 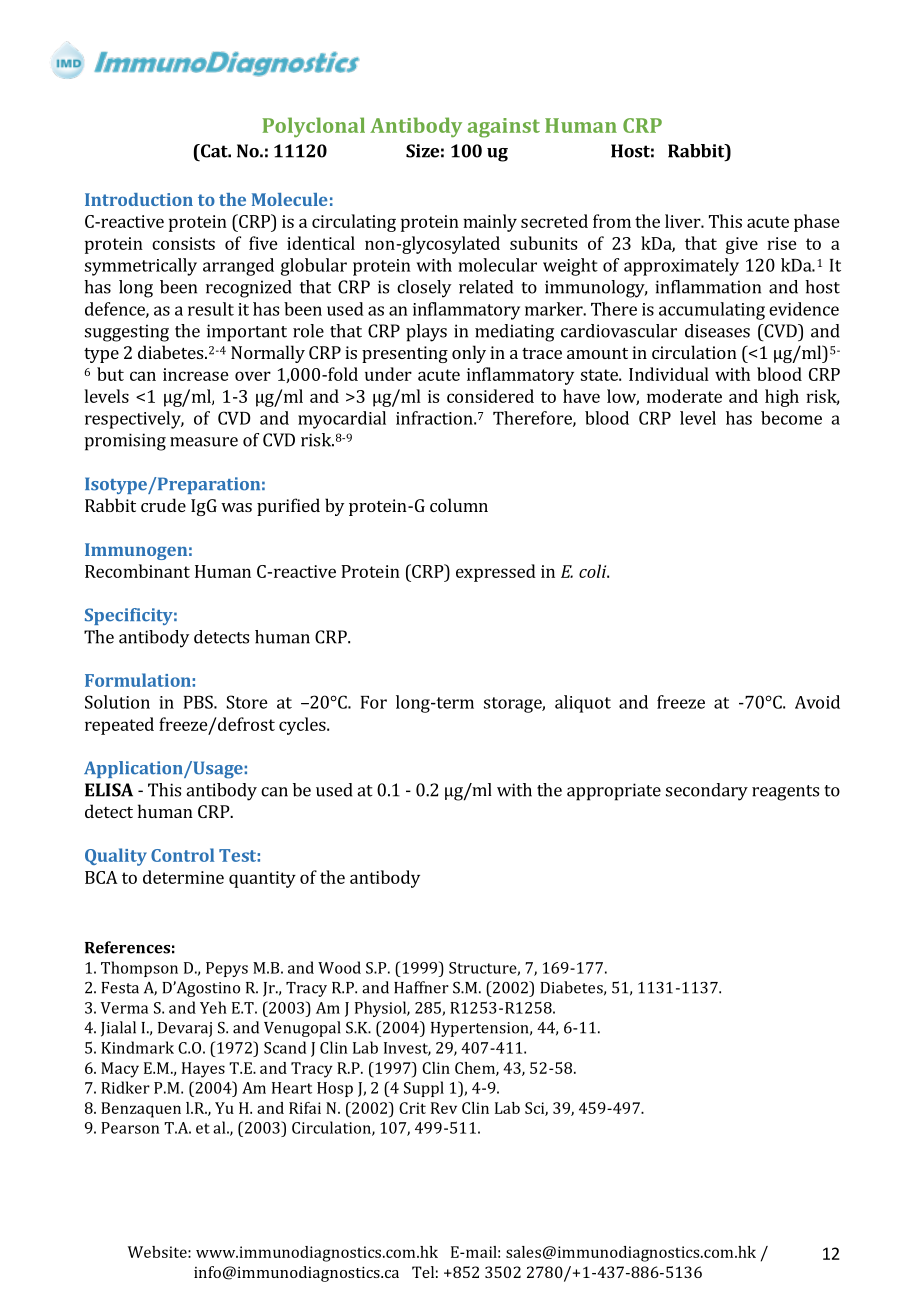 What do you see at coordinates (817, 702) in the document?
I see `Avoid` at bounding box center [817, 702].
